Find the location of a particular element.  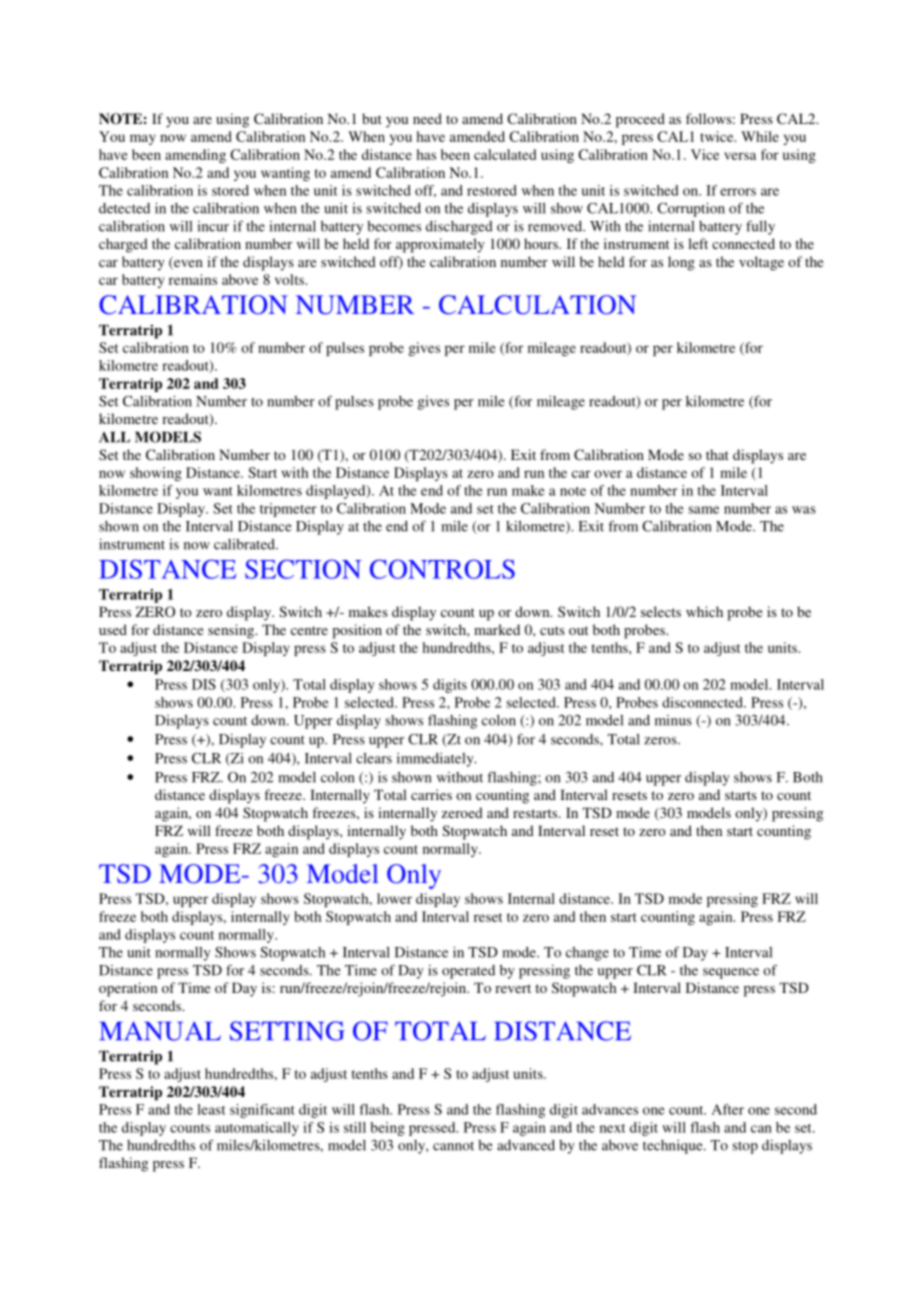

Vice is located at coordinates (705, 154).
